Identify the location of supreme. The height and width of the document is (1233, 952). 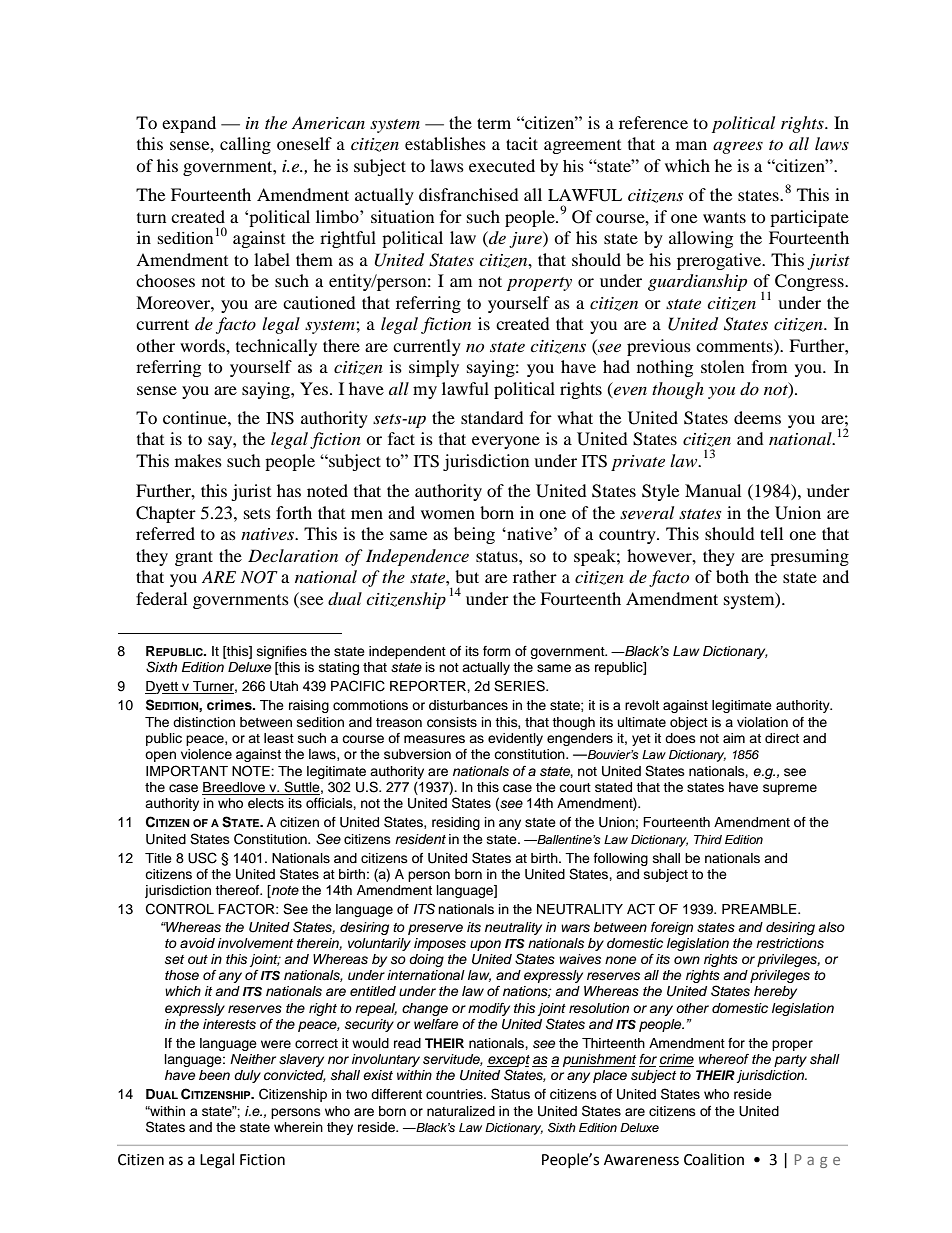
(790, 789).
